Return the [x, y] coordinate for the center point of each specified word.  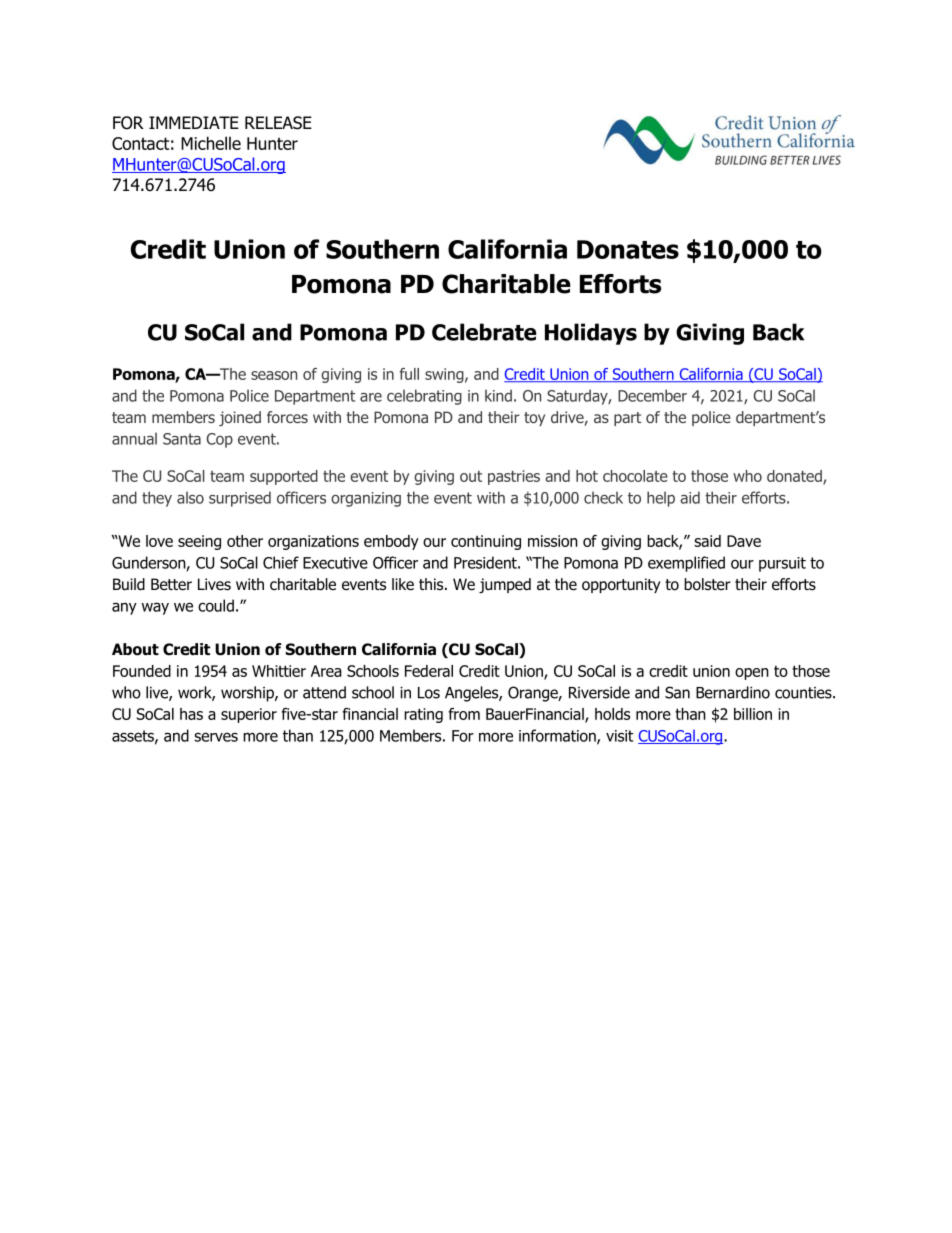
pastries [514, 477]
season [274, 375]
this [432, 584]
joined [240, 418]
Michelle [211, 143]
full [409, 374]
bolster [707, 584]
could [216, 605]
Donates [628, 249]
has [191, 714]
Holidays [591, 334]
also [190, 497]
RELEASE [278, 123]
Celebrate [484, 332]
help [661, 499]
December [652, 395]
